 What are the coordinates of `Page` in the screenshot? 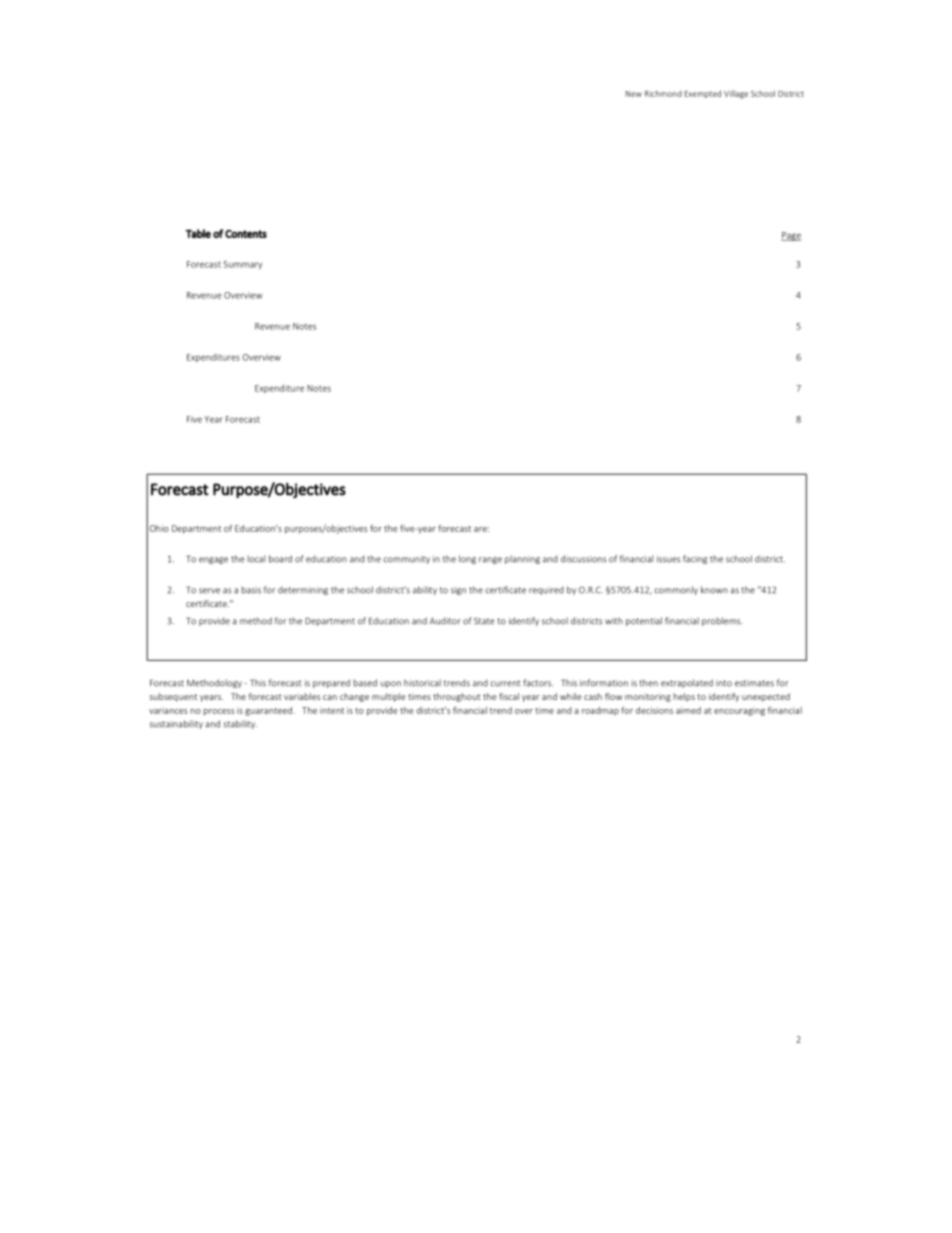 It's located at (791, 236).
